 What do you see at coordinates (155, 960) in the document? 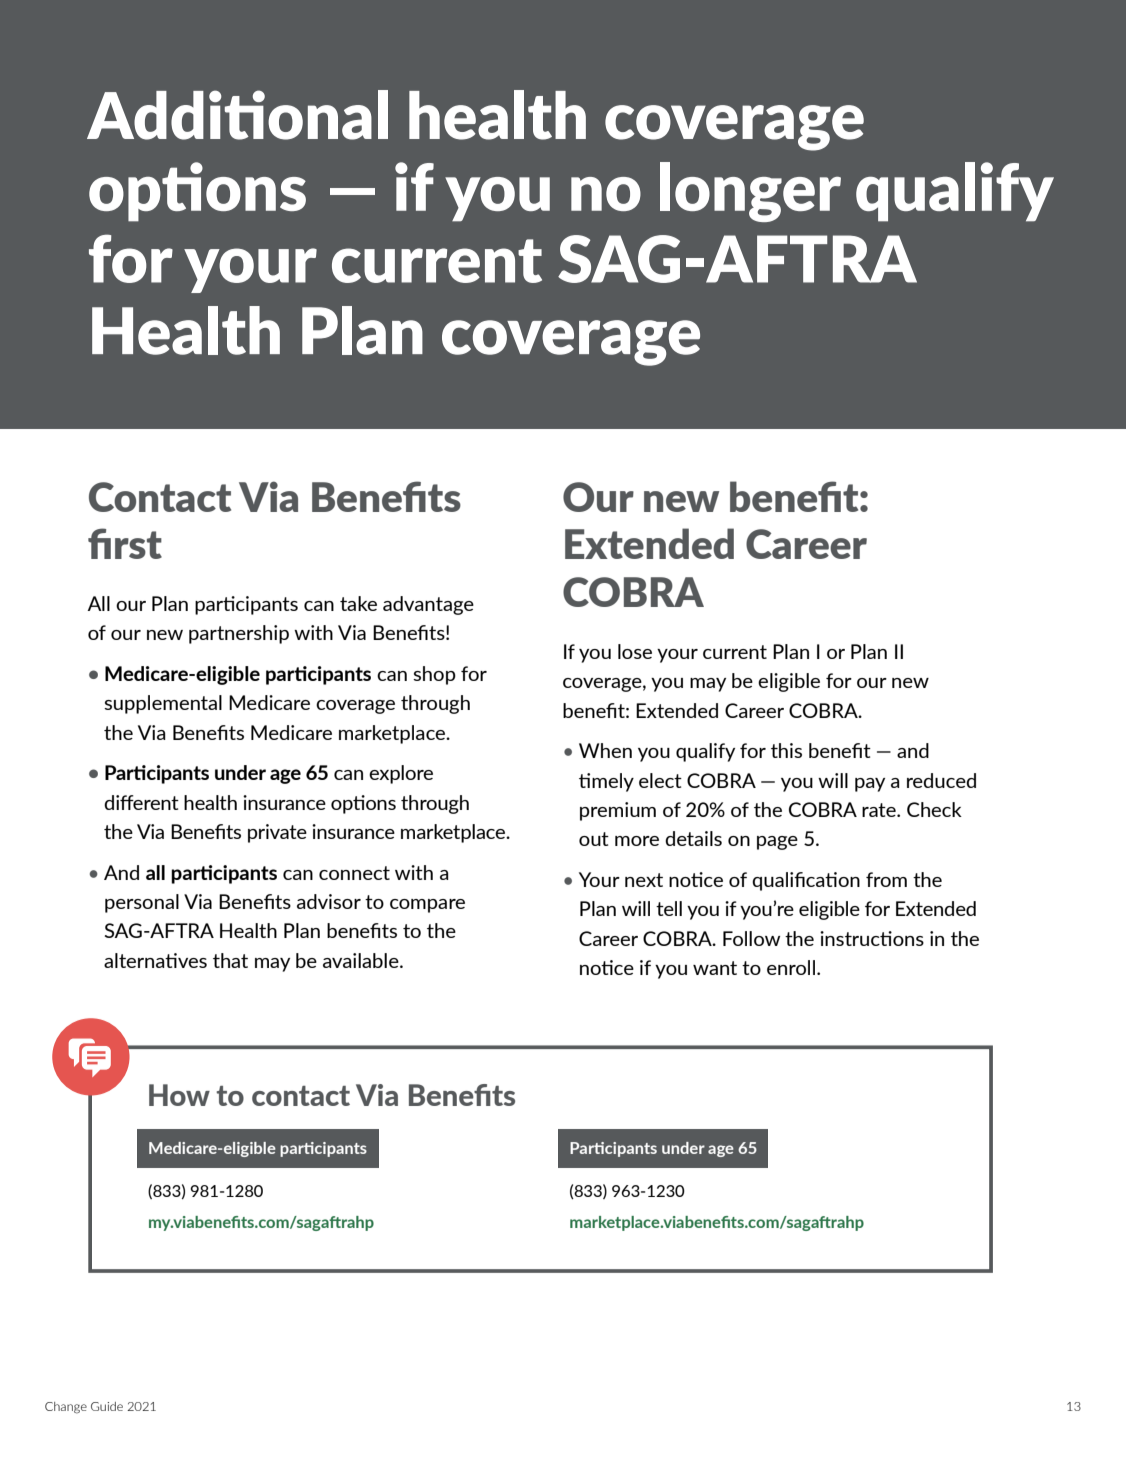
I see `alternatives` at bounding box center [155, 960].
